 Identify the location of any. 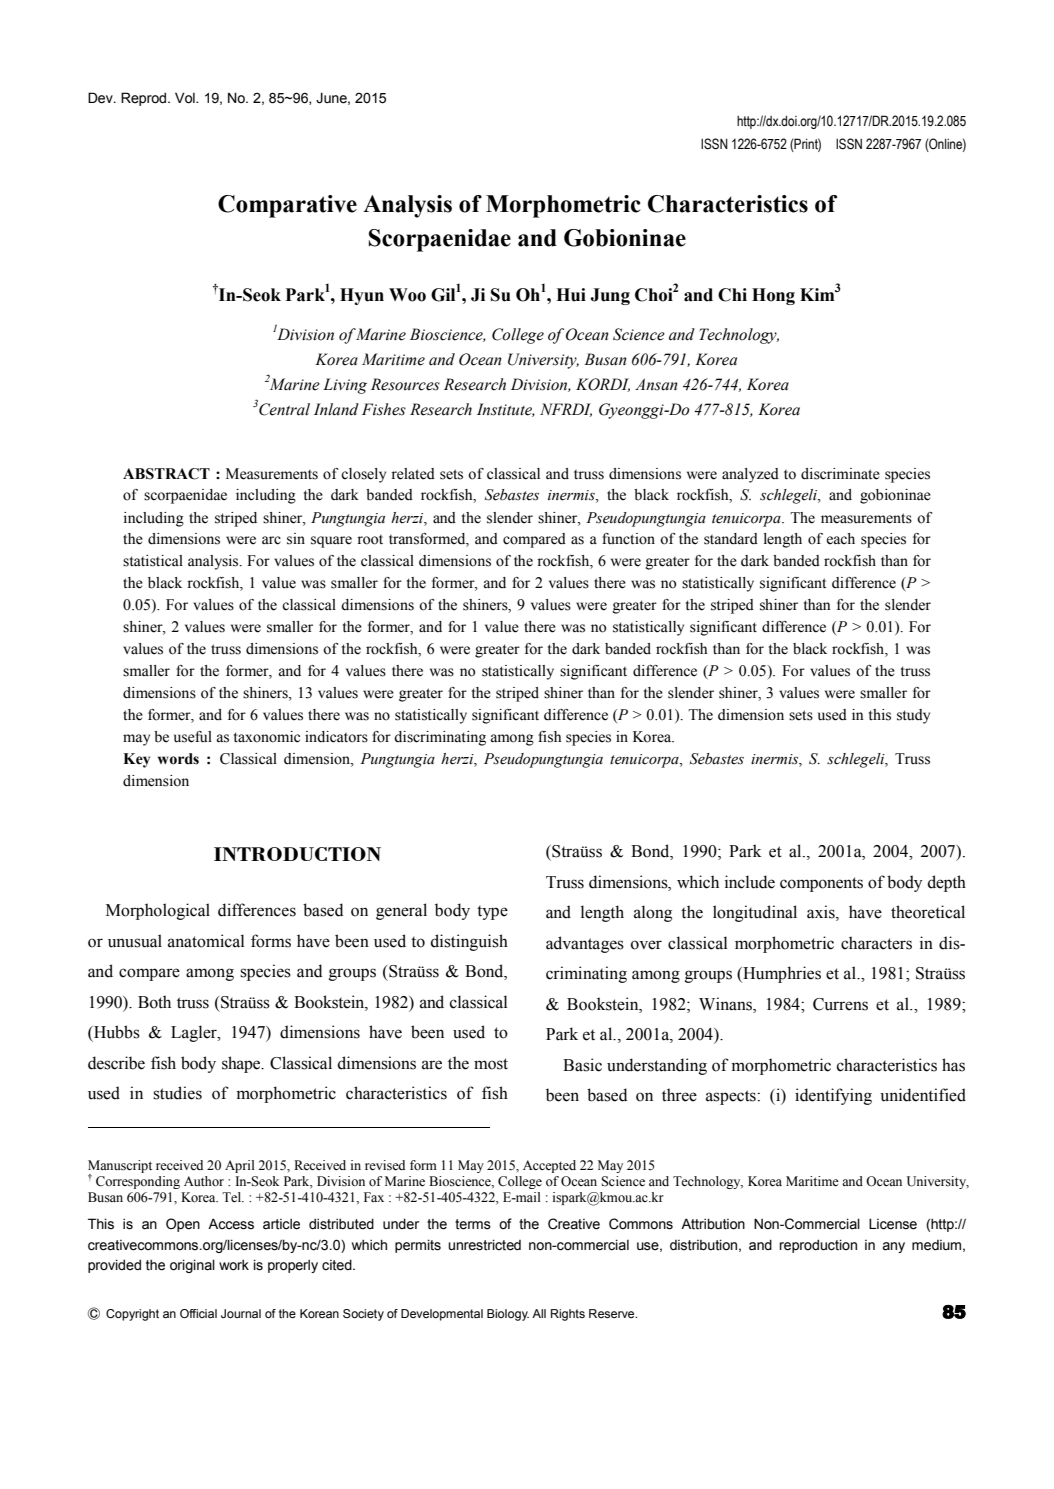
(893, 1247).
